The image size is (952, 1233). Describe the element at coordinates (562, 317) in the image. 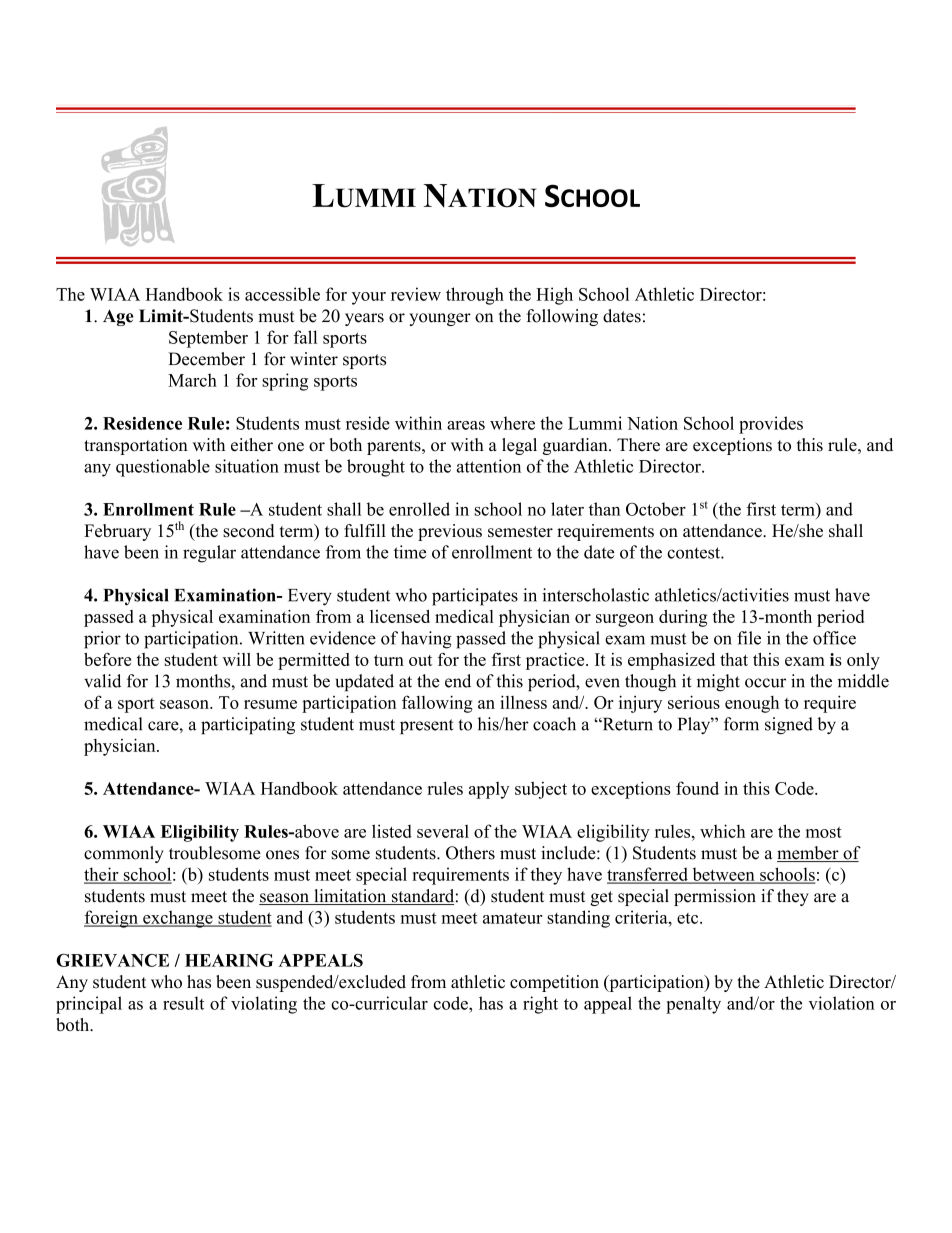

I see `following` at that location.
